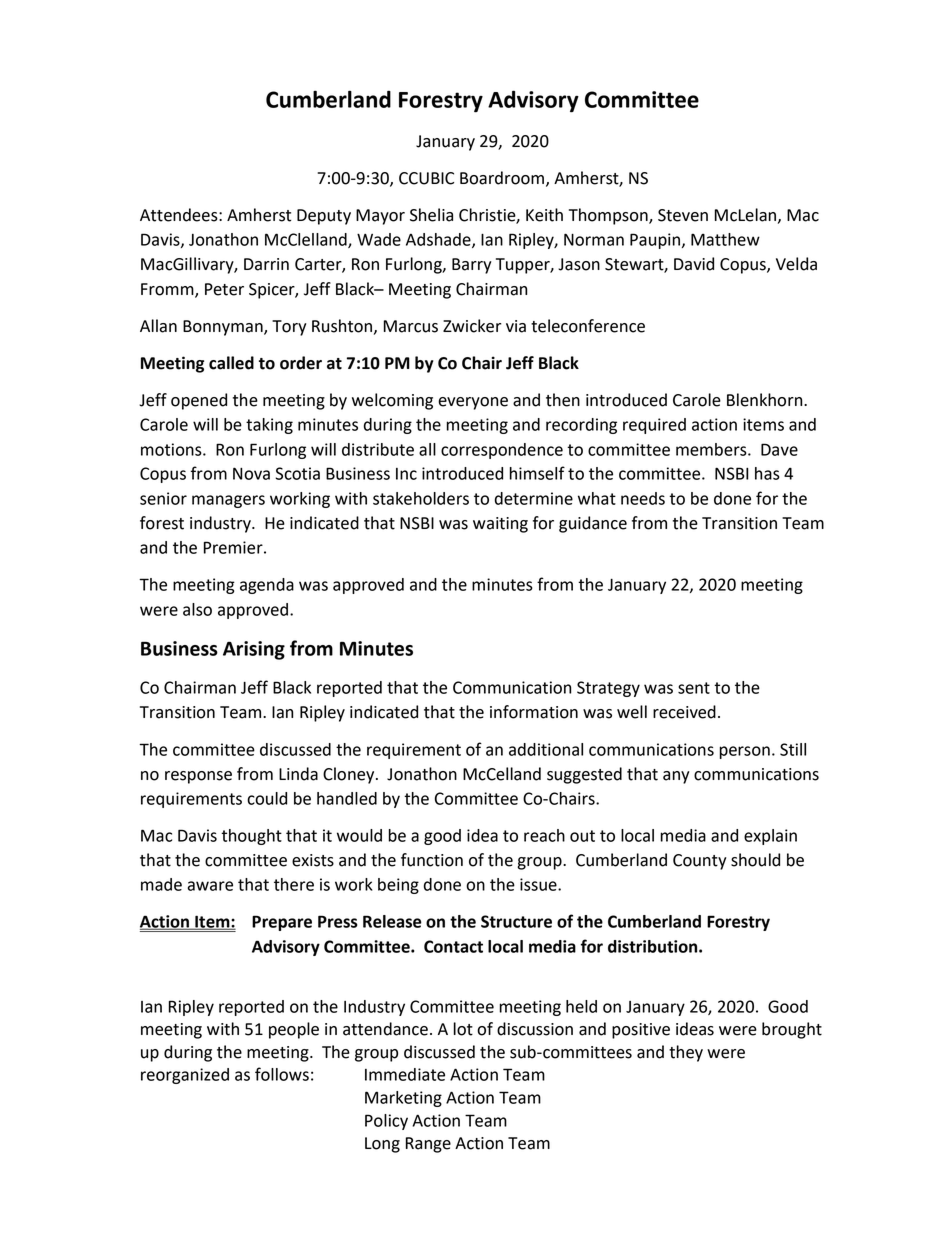 The width and height of the screenshot is (952, 1233). Describe the element at coordinates (254, 650) in the screenshot. I see `Arising` at that location.
